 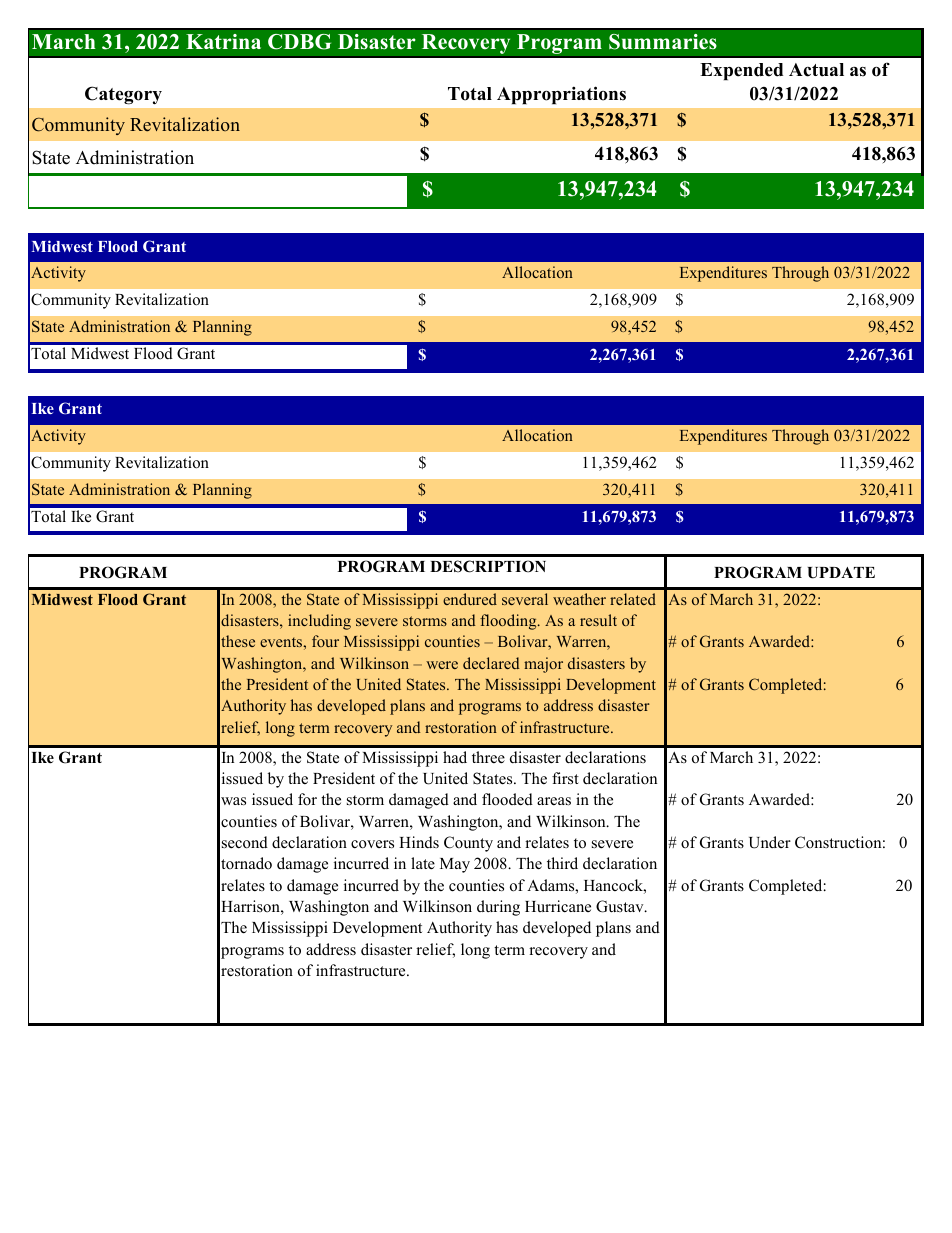 I want to click on including, so click(x=319, y=622).
